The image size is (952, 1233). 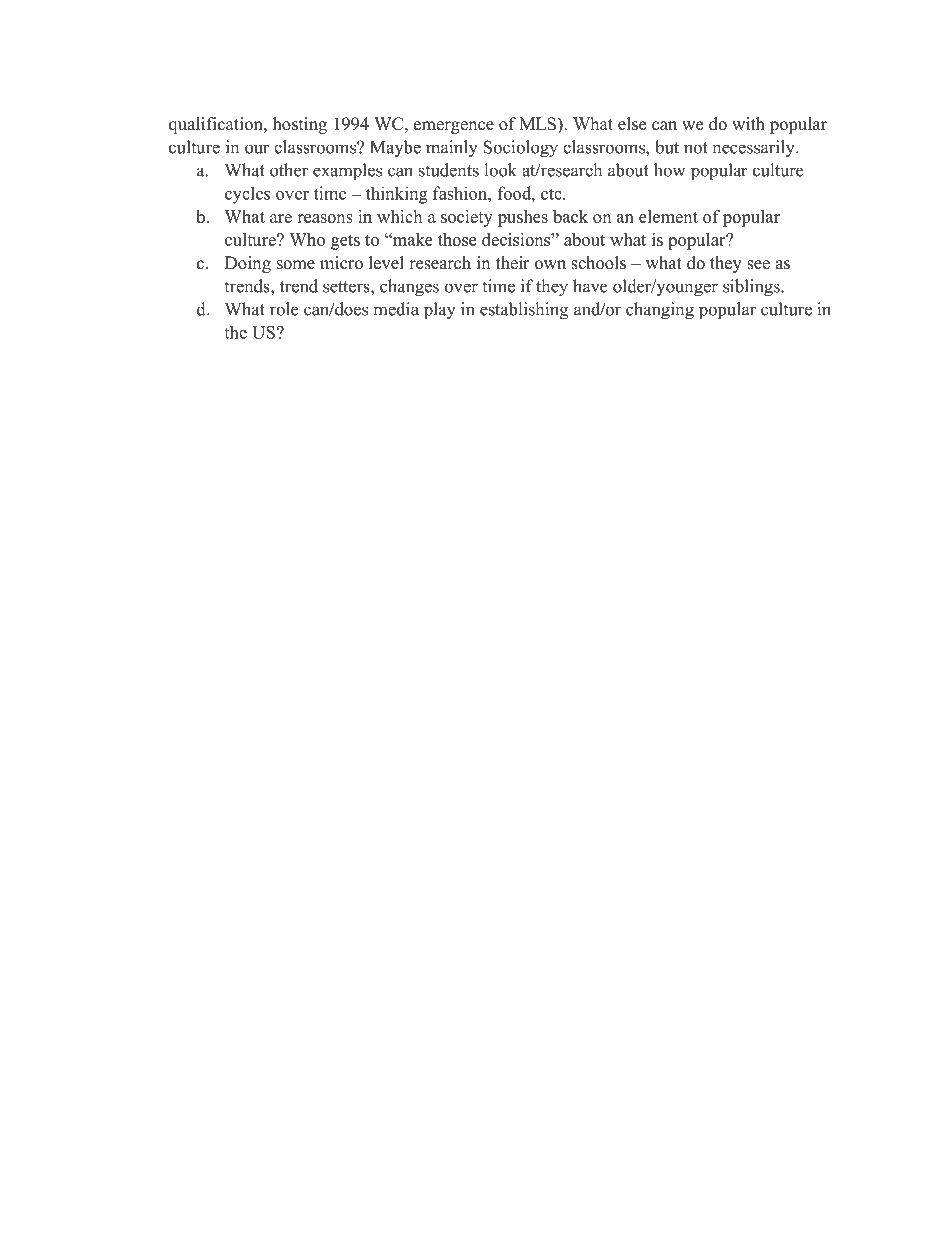 What do you see at coordinates (307, 239) in the screenshot?
I see `Who` at bounding box center [307, 239].
